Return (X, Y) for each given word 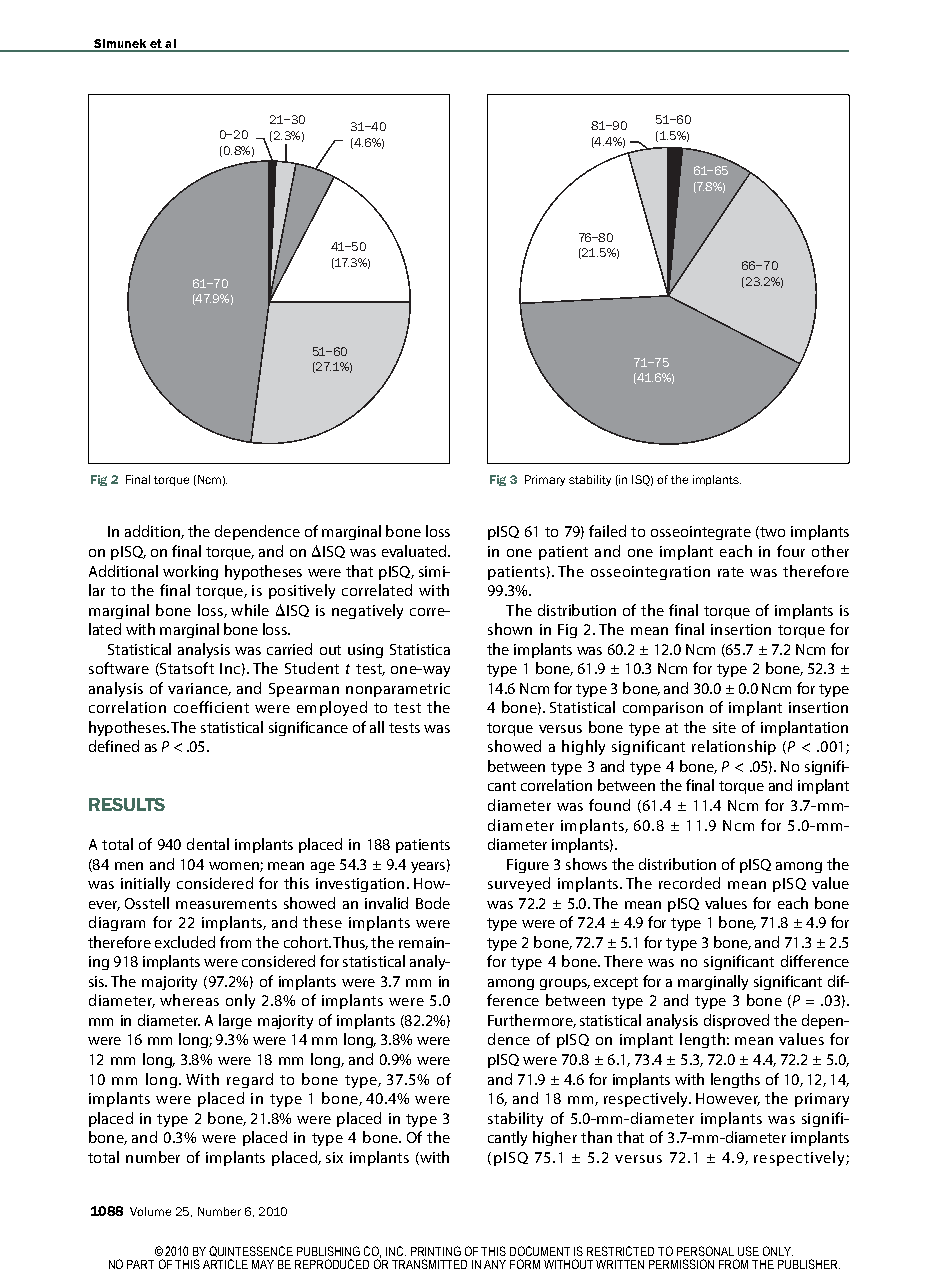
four (791, 551)
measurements (226, 904)
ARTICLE (225, 1264)
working (190, 572)
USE (748, 1251)
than (596, 1137)
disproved (736, 1021)
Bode (433, 903)
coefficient (211, 707)
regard (250, 1080)
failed (607, 531)
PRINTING (436, 1251)
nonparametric (398, 690)
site (724, 727)
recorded (689, 883)
